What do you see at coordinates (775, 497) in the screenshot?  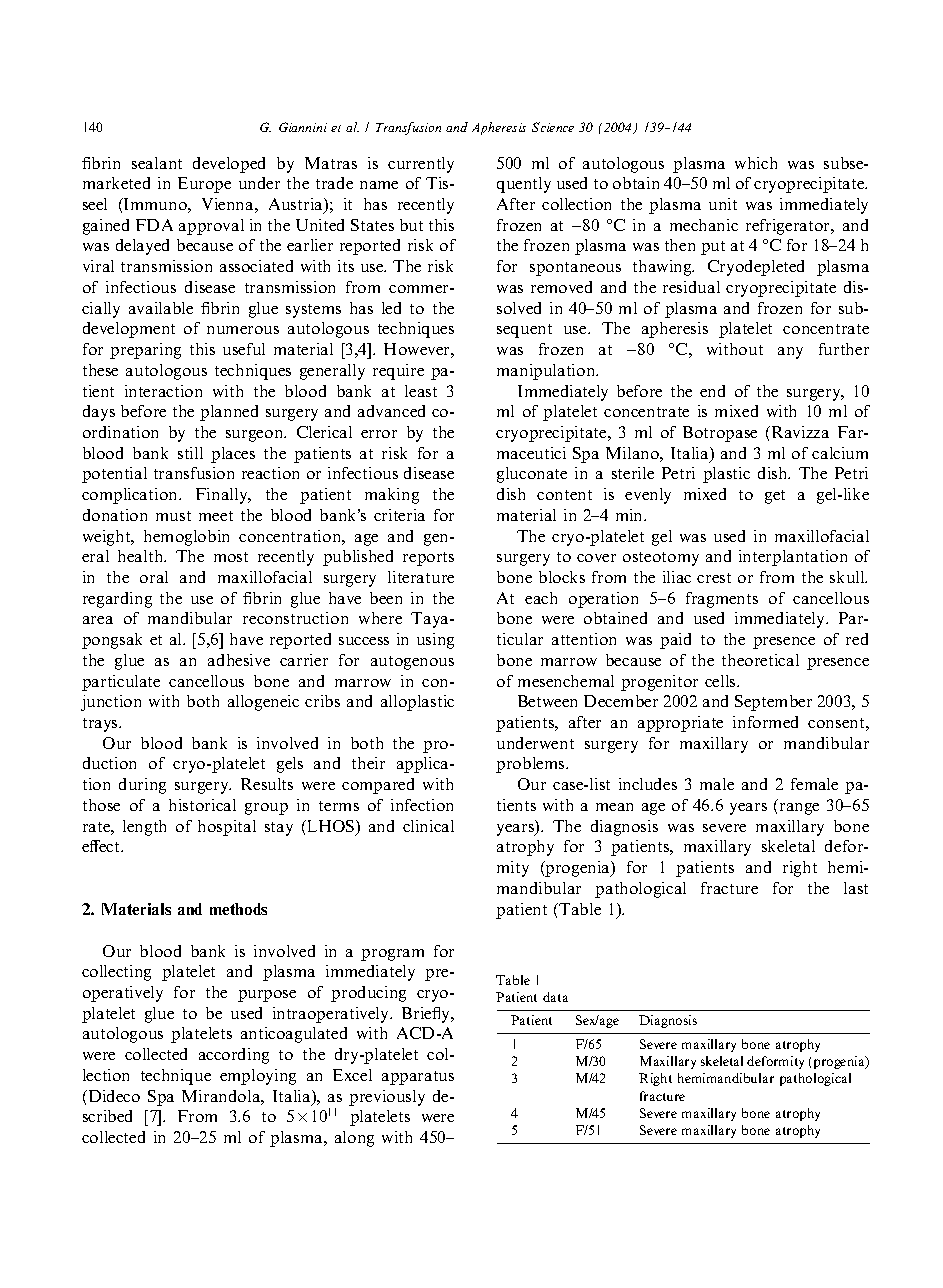 I see `get` at bounding box center [775, 497].
